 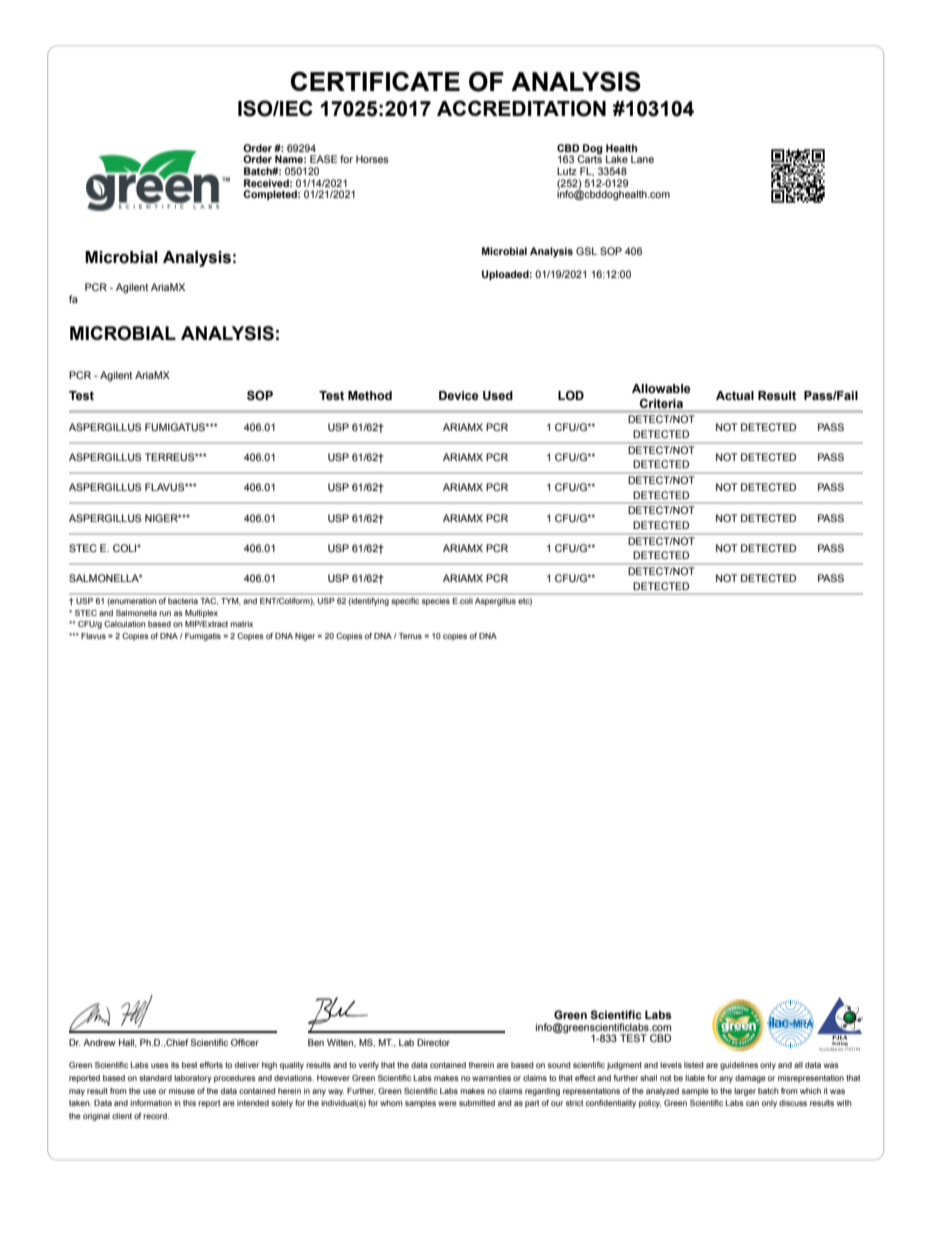 I want to click on Device, so click(x=459, y=396).
